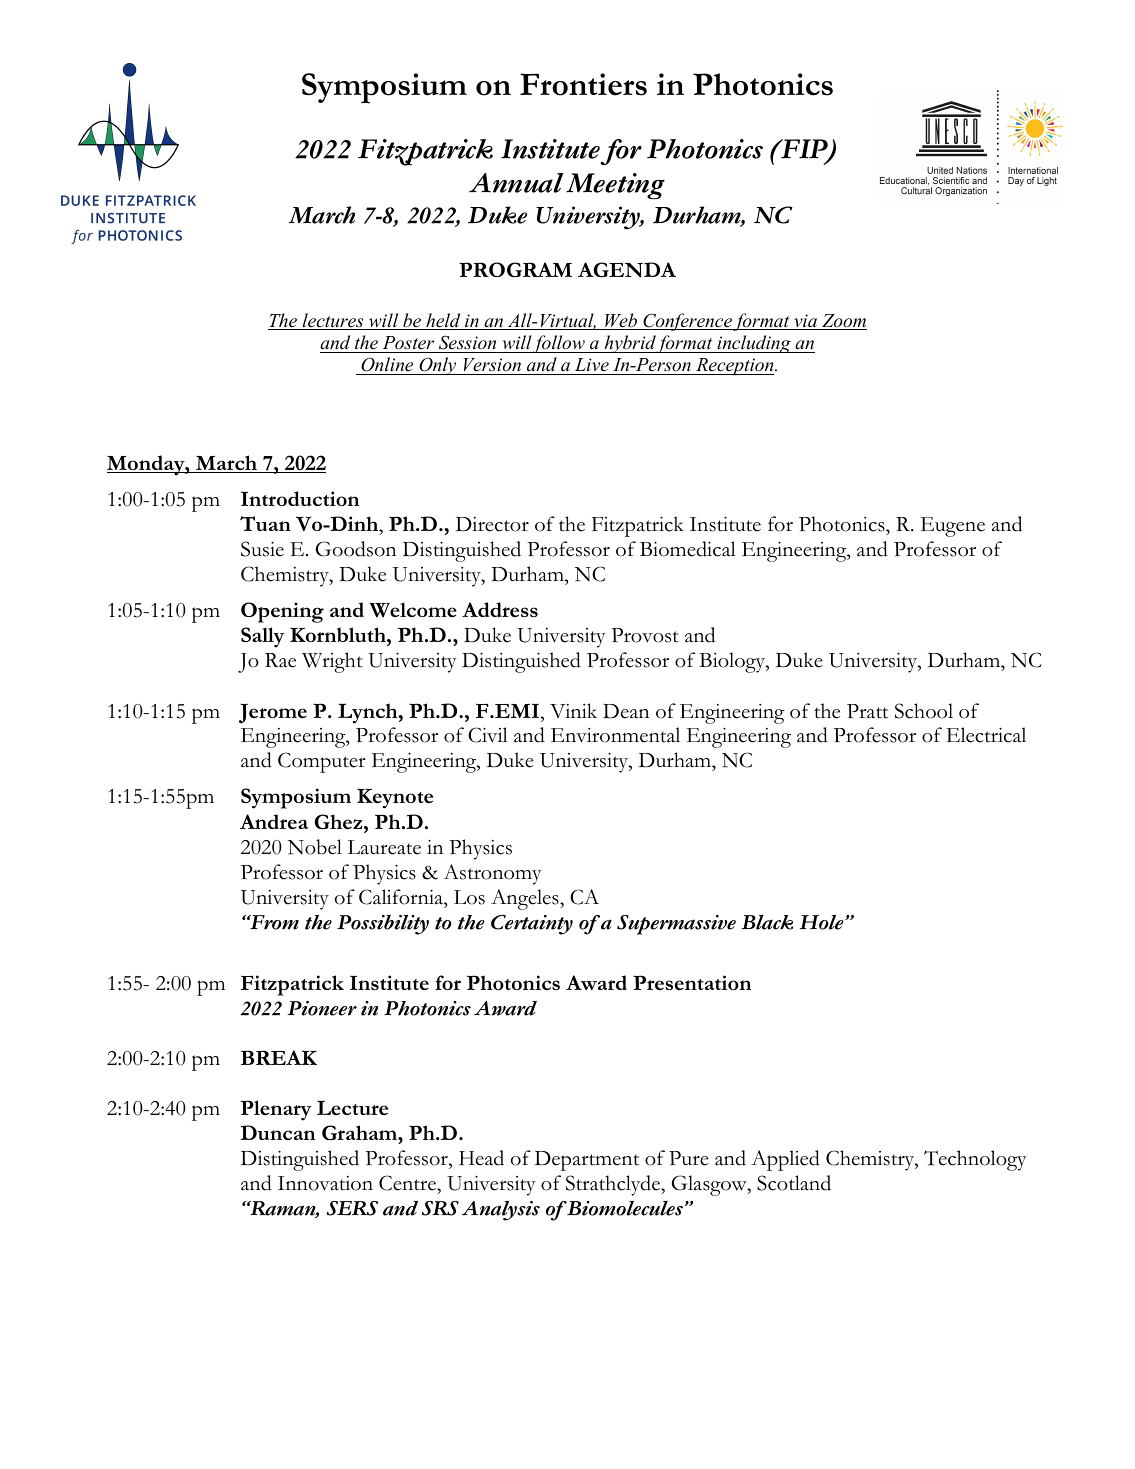 The height and width of the screenshot is (1469, 1135). Describe the element at coordinates (615, 735) in the screenshot. I see `Environmental` at that location.
